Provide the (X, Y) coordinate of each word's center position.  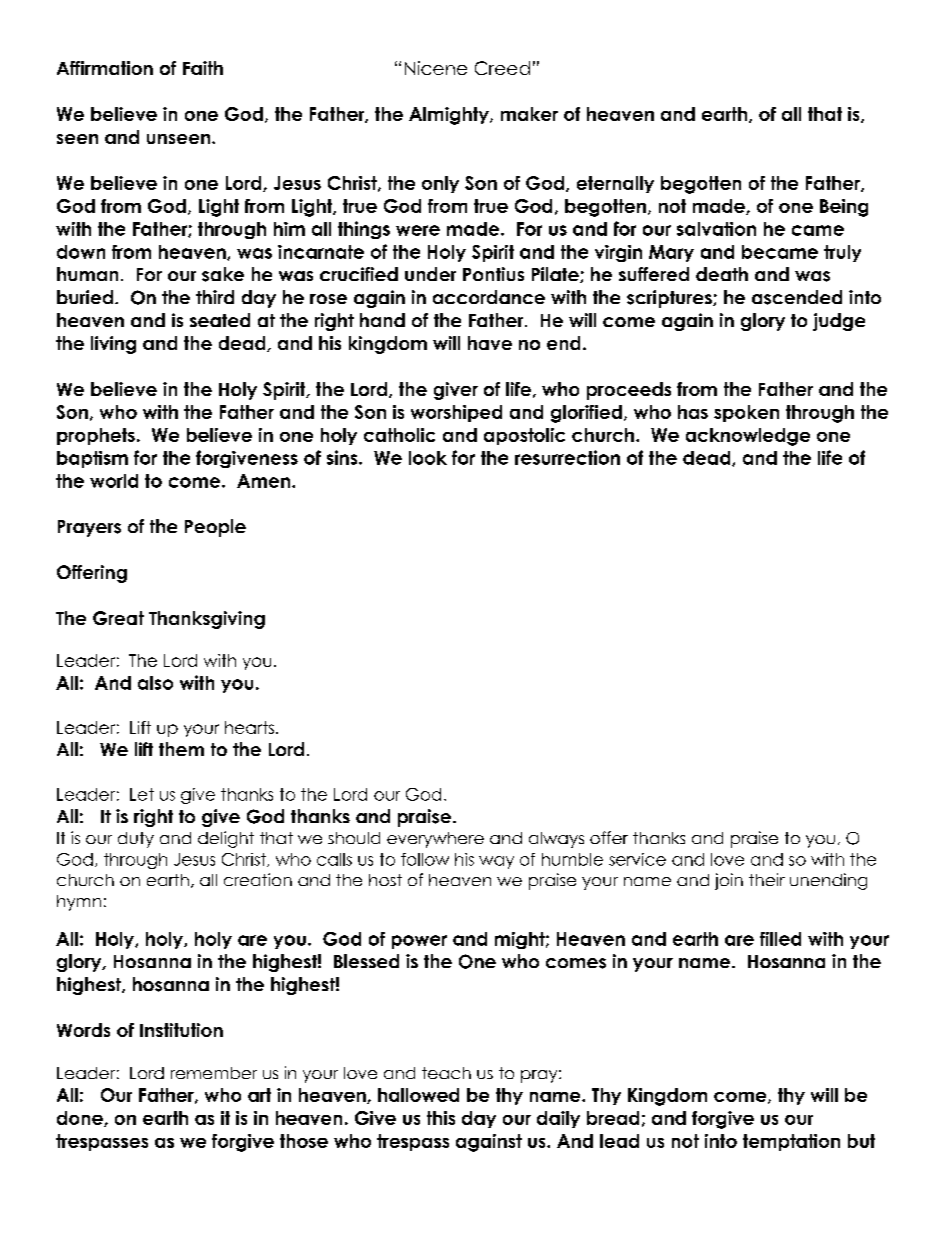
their (767, 879)
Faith (203, 68)
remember (214, 1073)
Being (844, 208)
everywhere (435, 840)
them (181, 749)
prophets (96, 436)
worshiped (456, 413)
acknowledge (748, 437)
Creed (502, 68)
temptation (791, 1142)
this (441, 1118)
